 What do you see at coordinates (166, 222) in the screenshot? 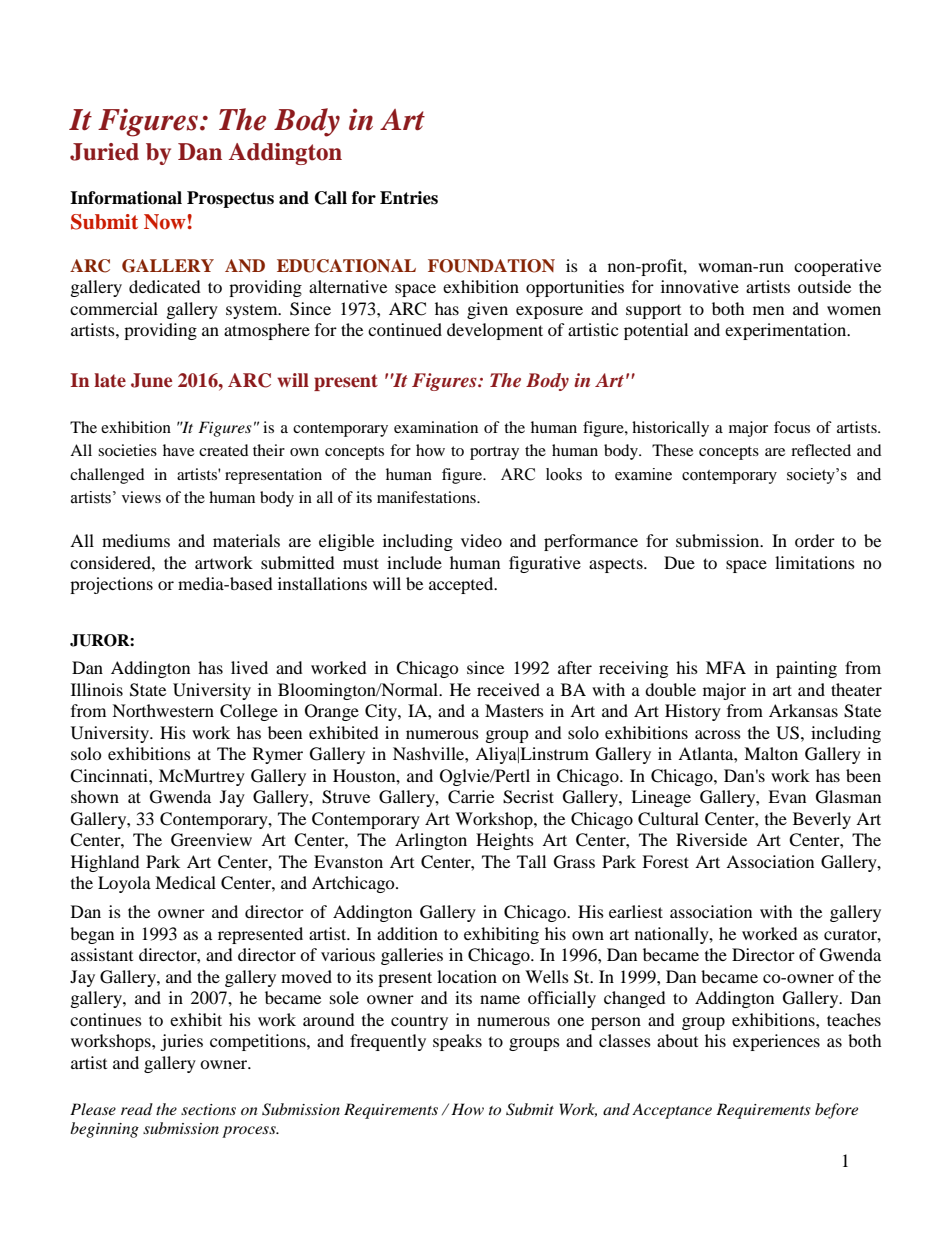
I see `Now` at bounding box center [166, 222].
